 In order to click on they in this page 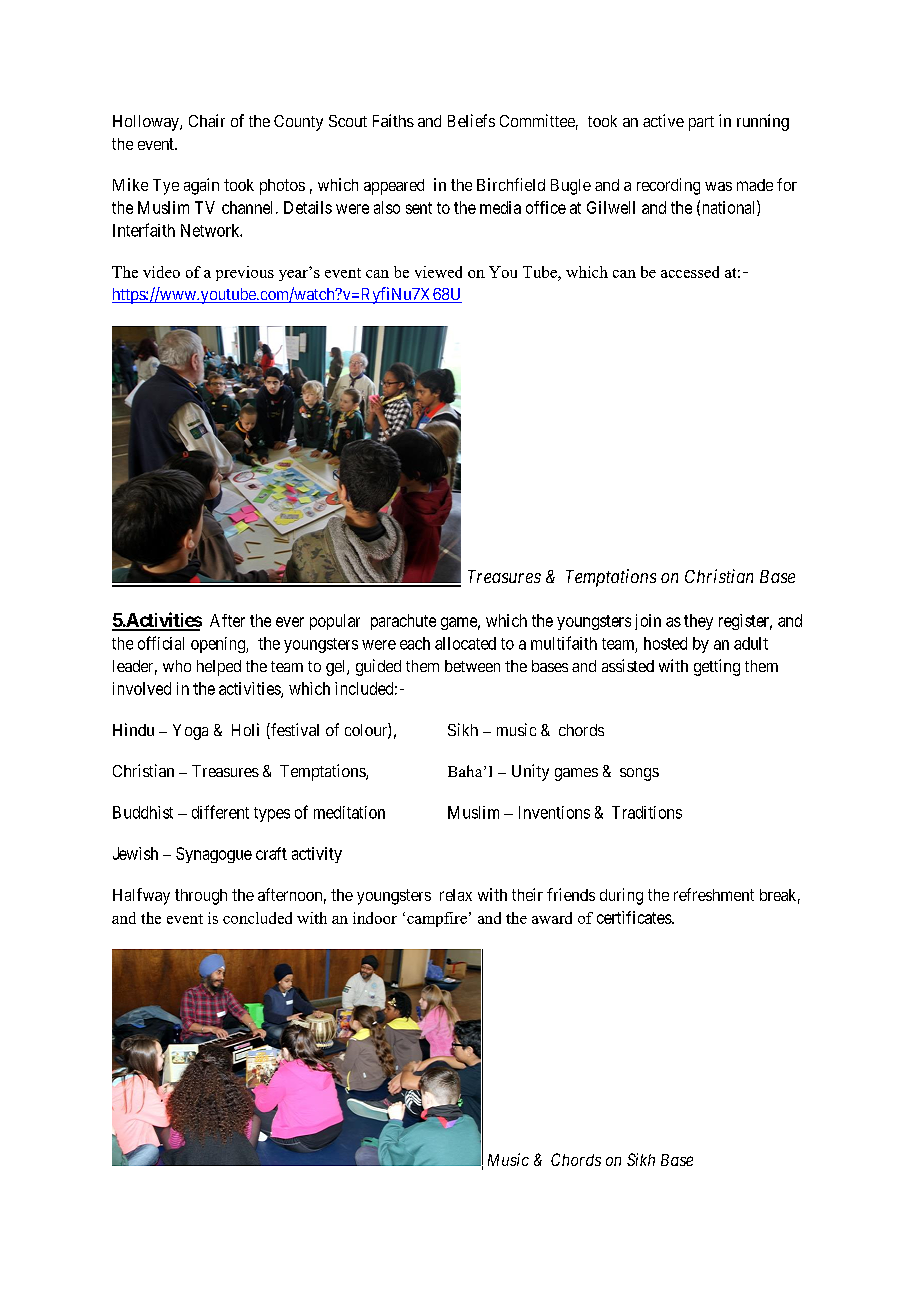, I will do `click(698, 622)`.
